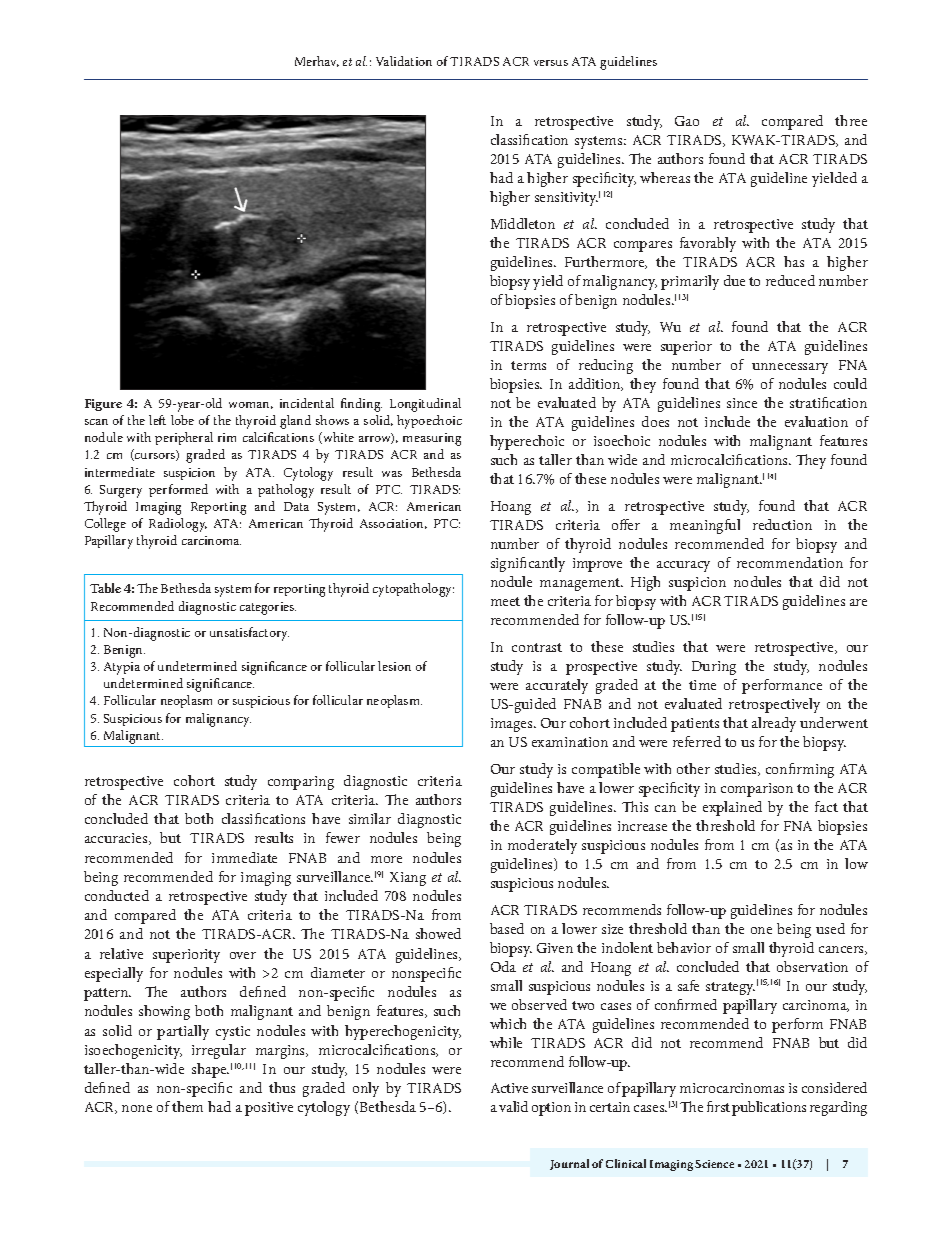  I want to click on moderately, so click(542, 846).
